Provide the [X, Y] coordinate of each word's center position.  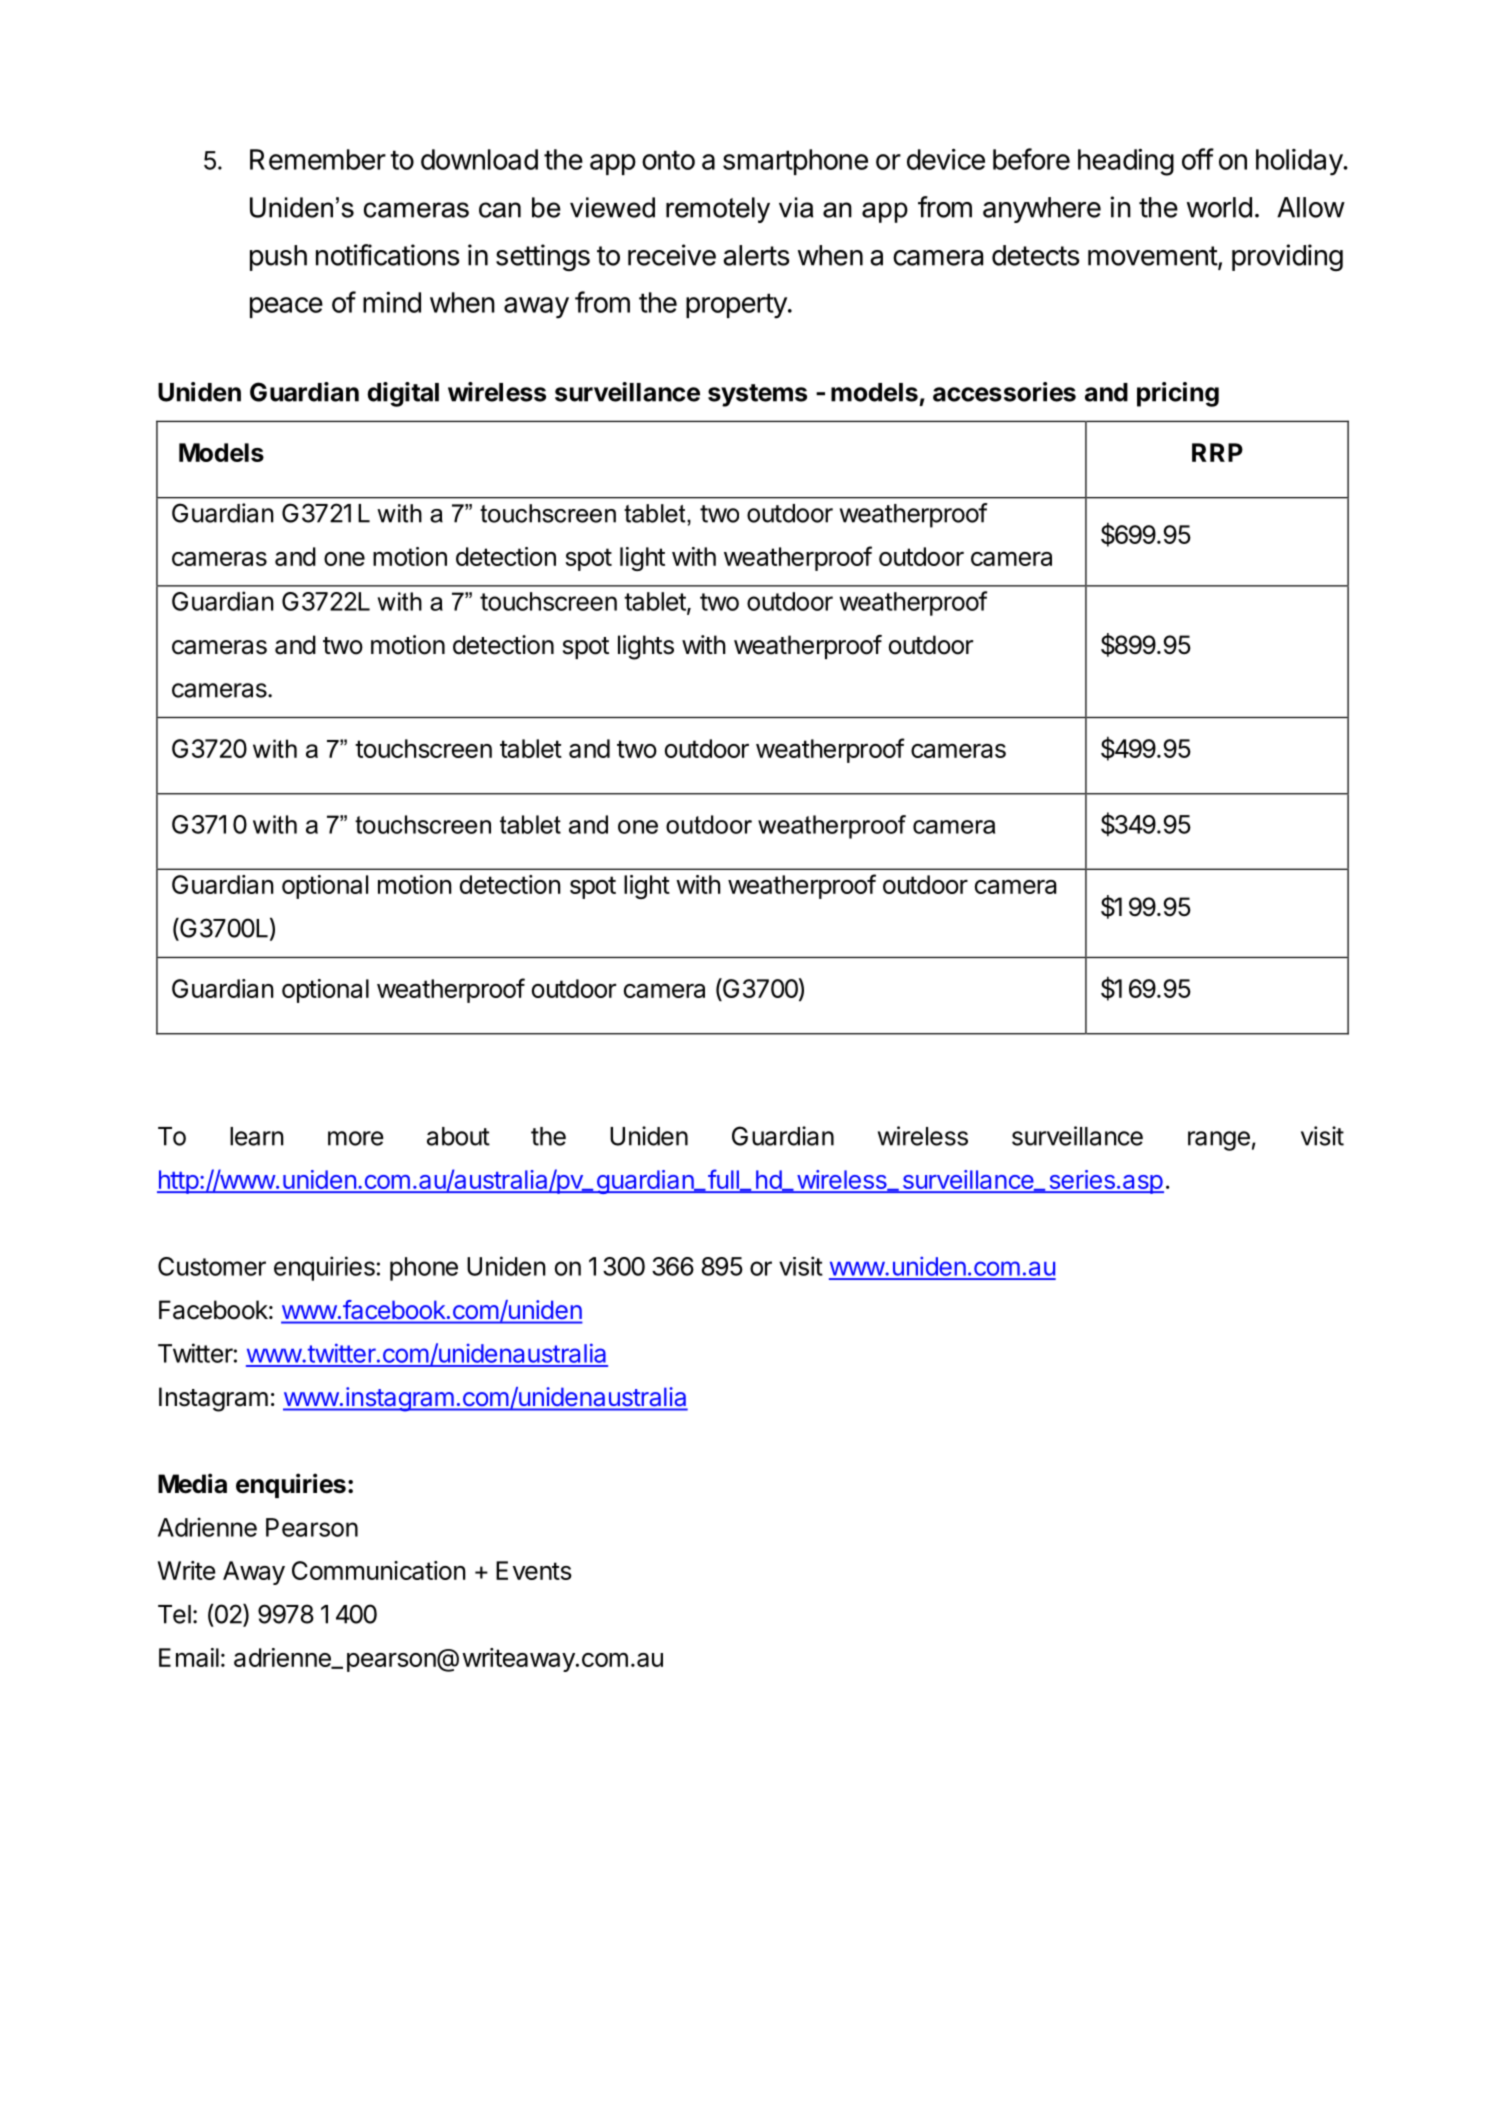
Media [192, 1483]
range [1219, 1141]
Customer [212, 1266]
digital [403, 394]
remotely [718, 210]
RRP [1217, 452]
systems [757, 395]
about [458, 1136]
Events [534, 1570]
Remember [318, 159]
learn [257, 1136]
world [1219, 207]
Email [189, 1657]
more [356, 1138]
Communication [379, 1570]
